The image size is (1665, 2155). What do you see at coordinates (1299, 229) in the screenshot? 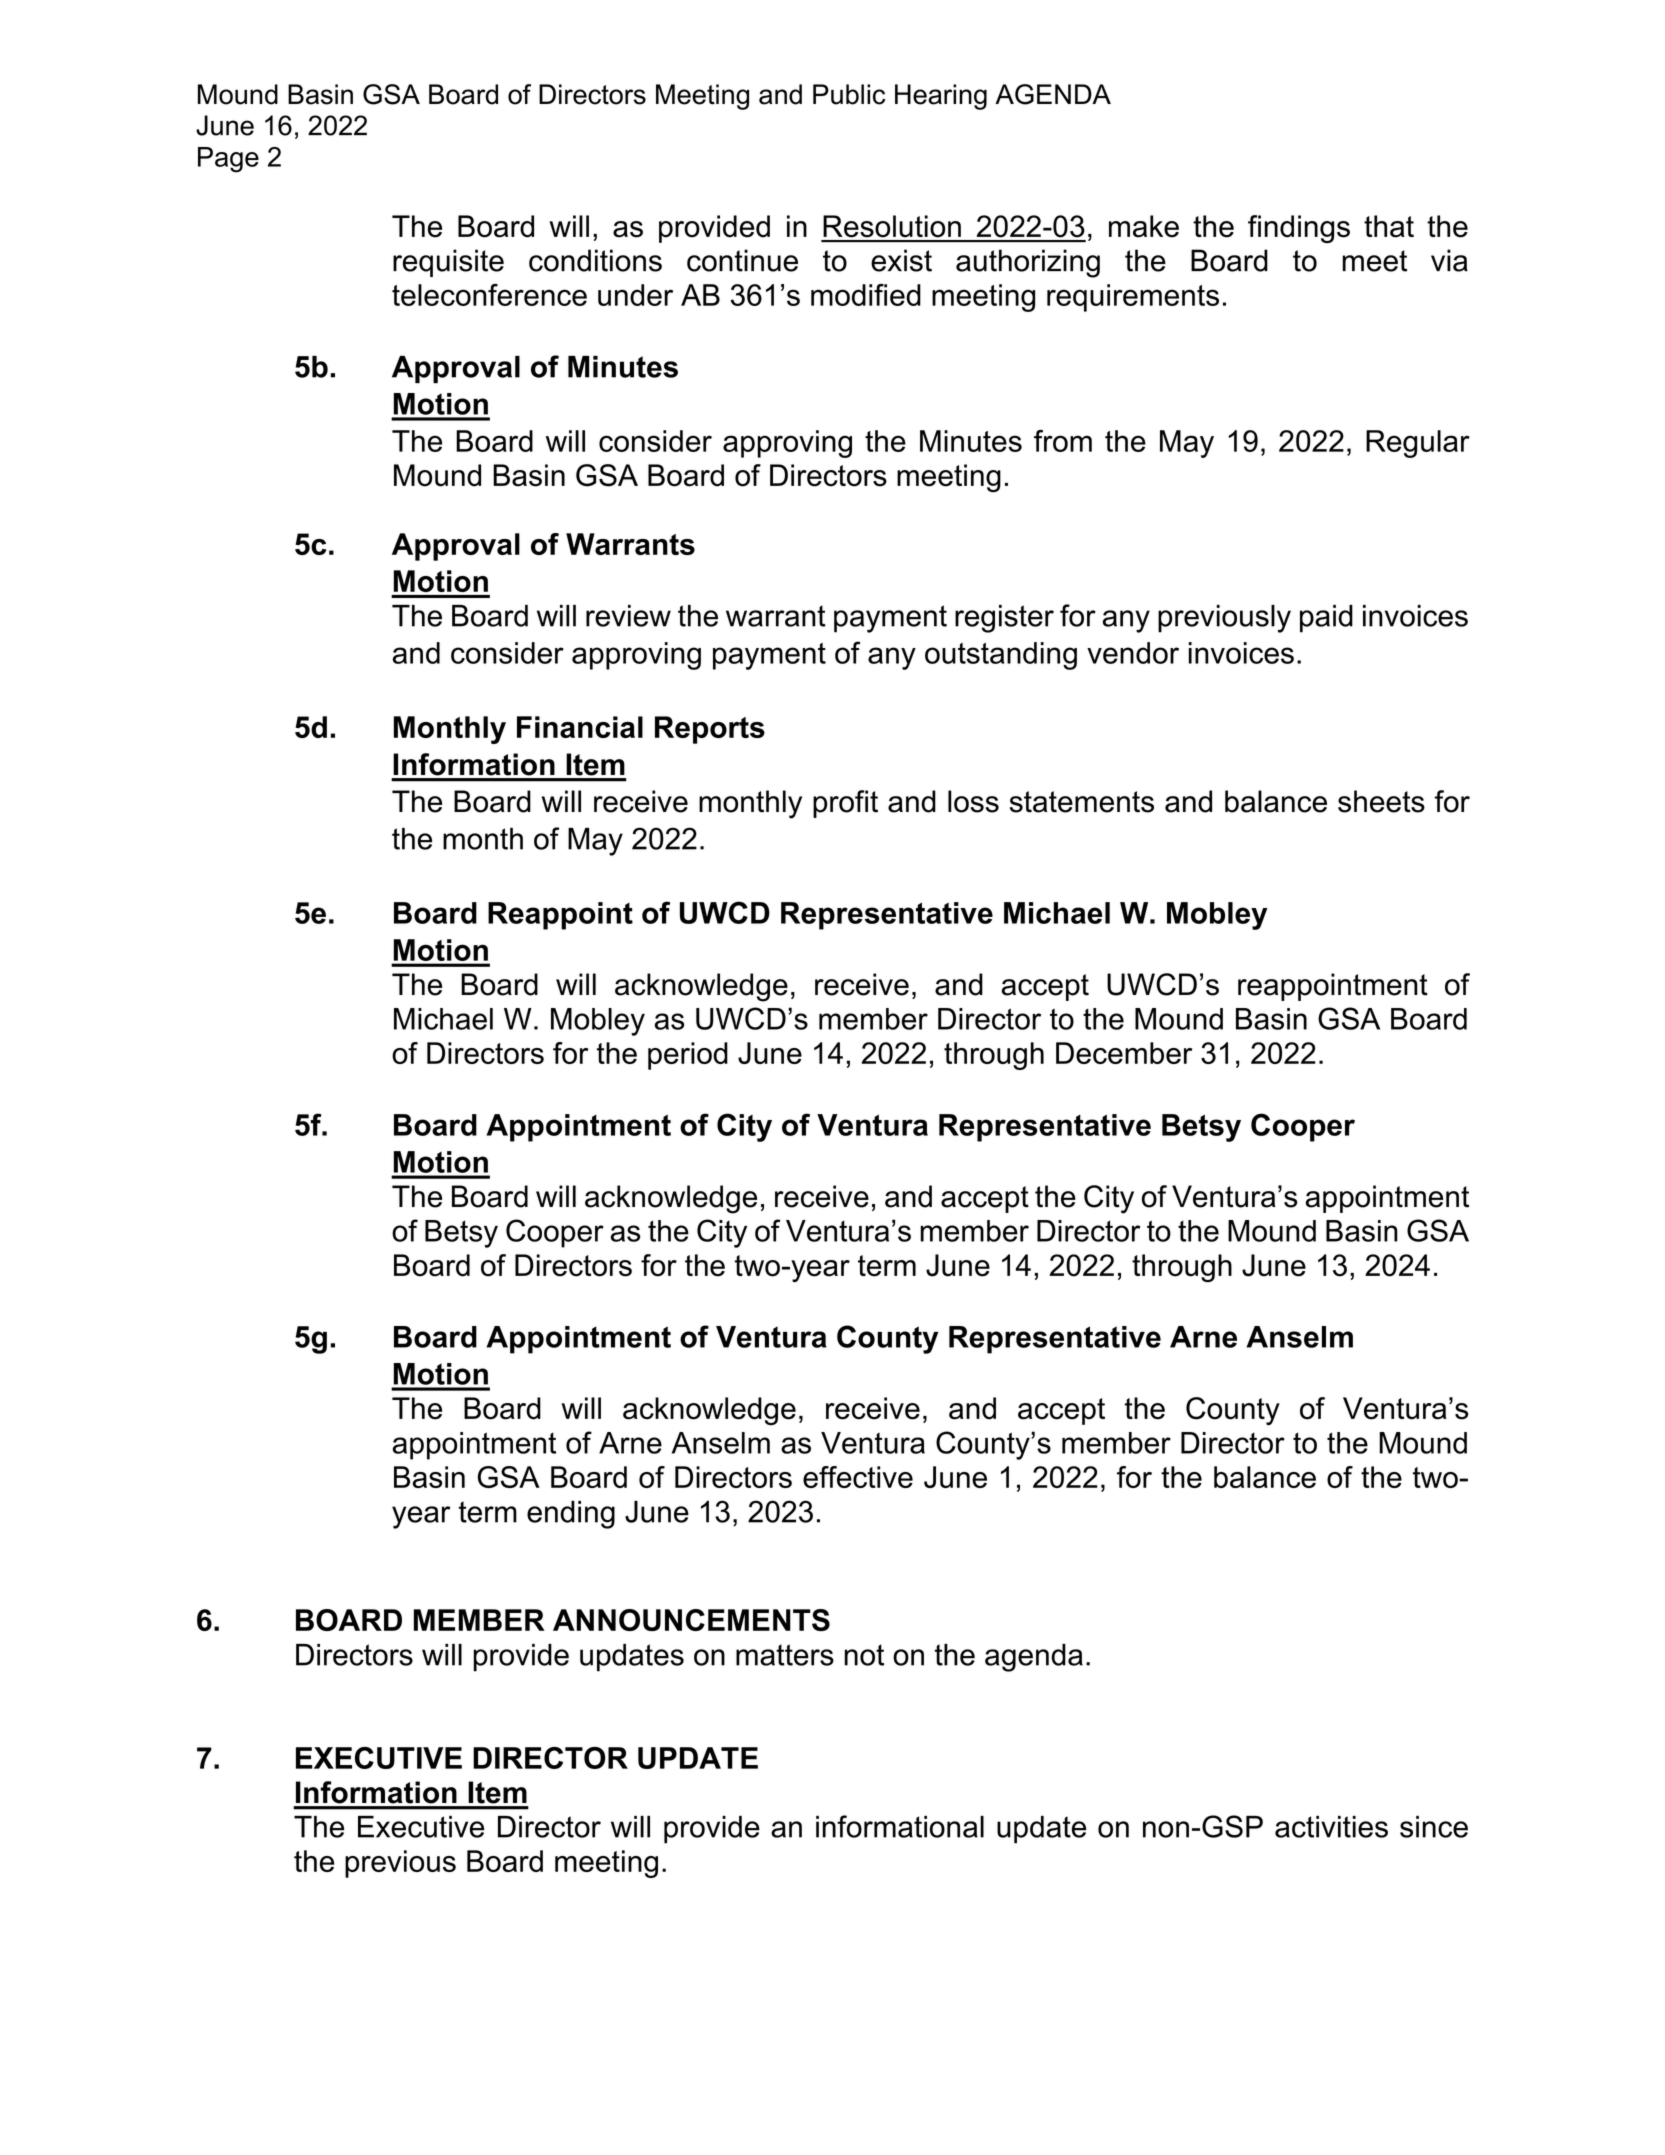
I see `findings` at bounding box center [1299, 229].
